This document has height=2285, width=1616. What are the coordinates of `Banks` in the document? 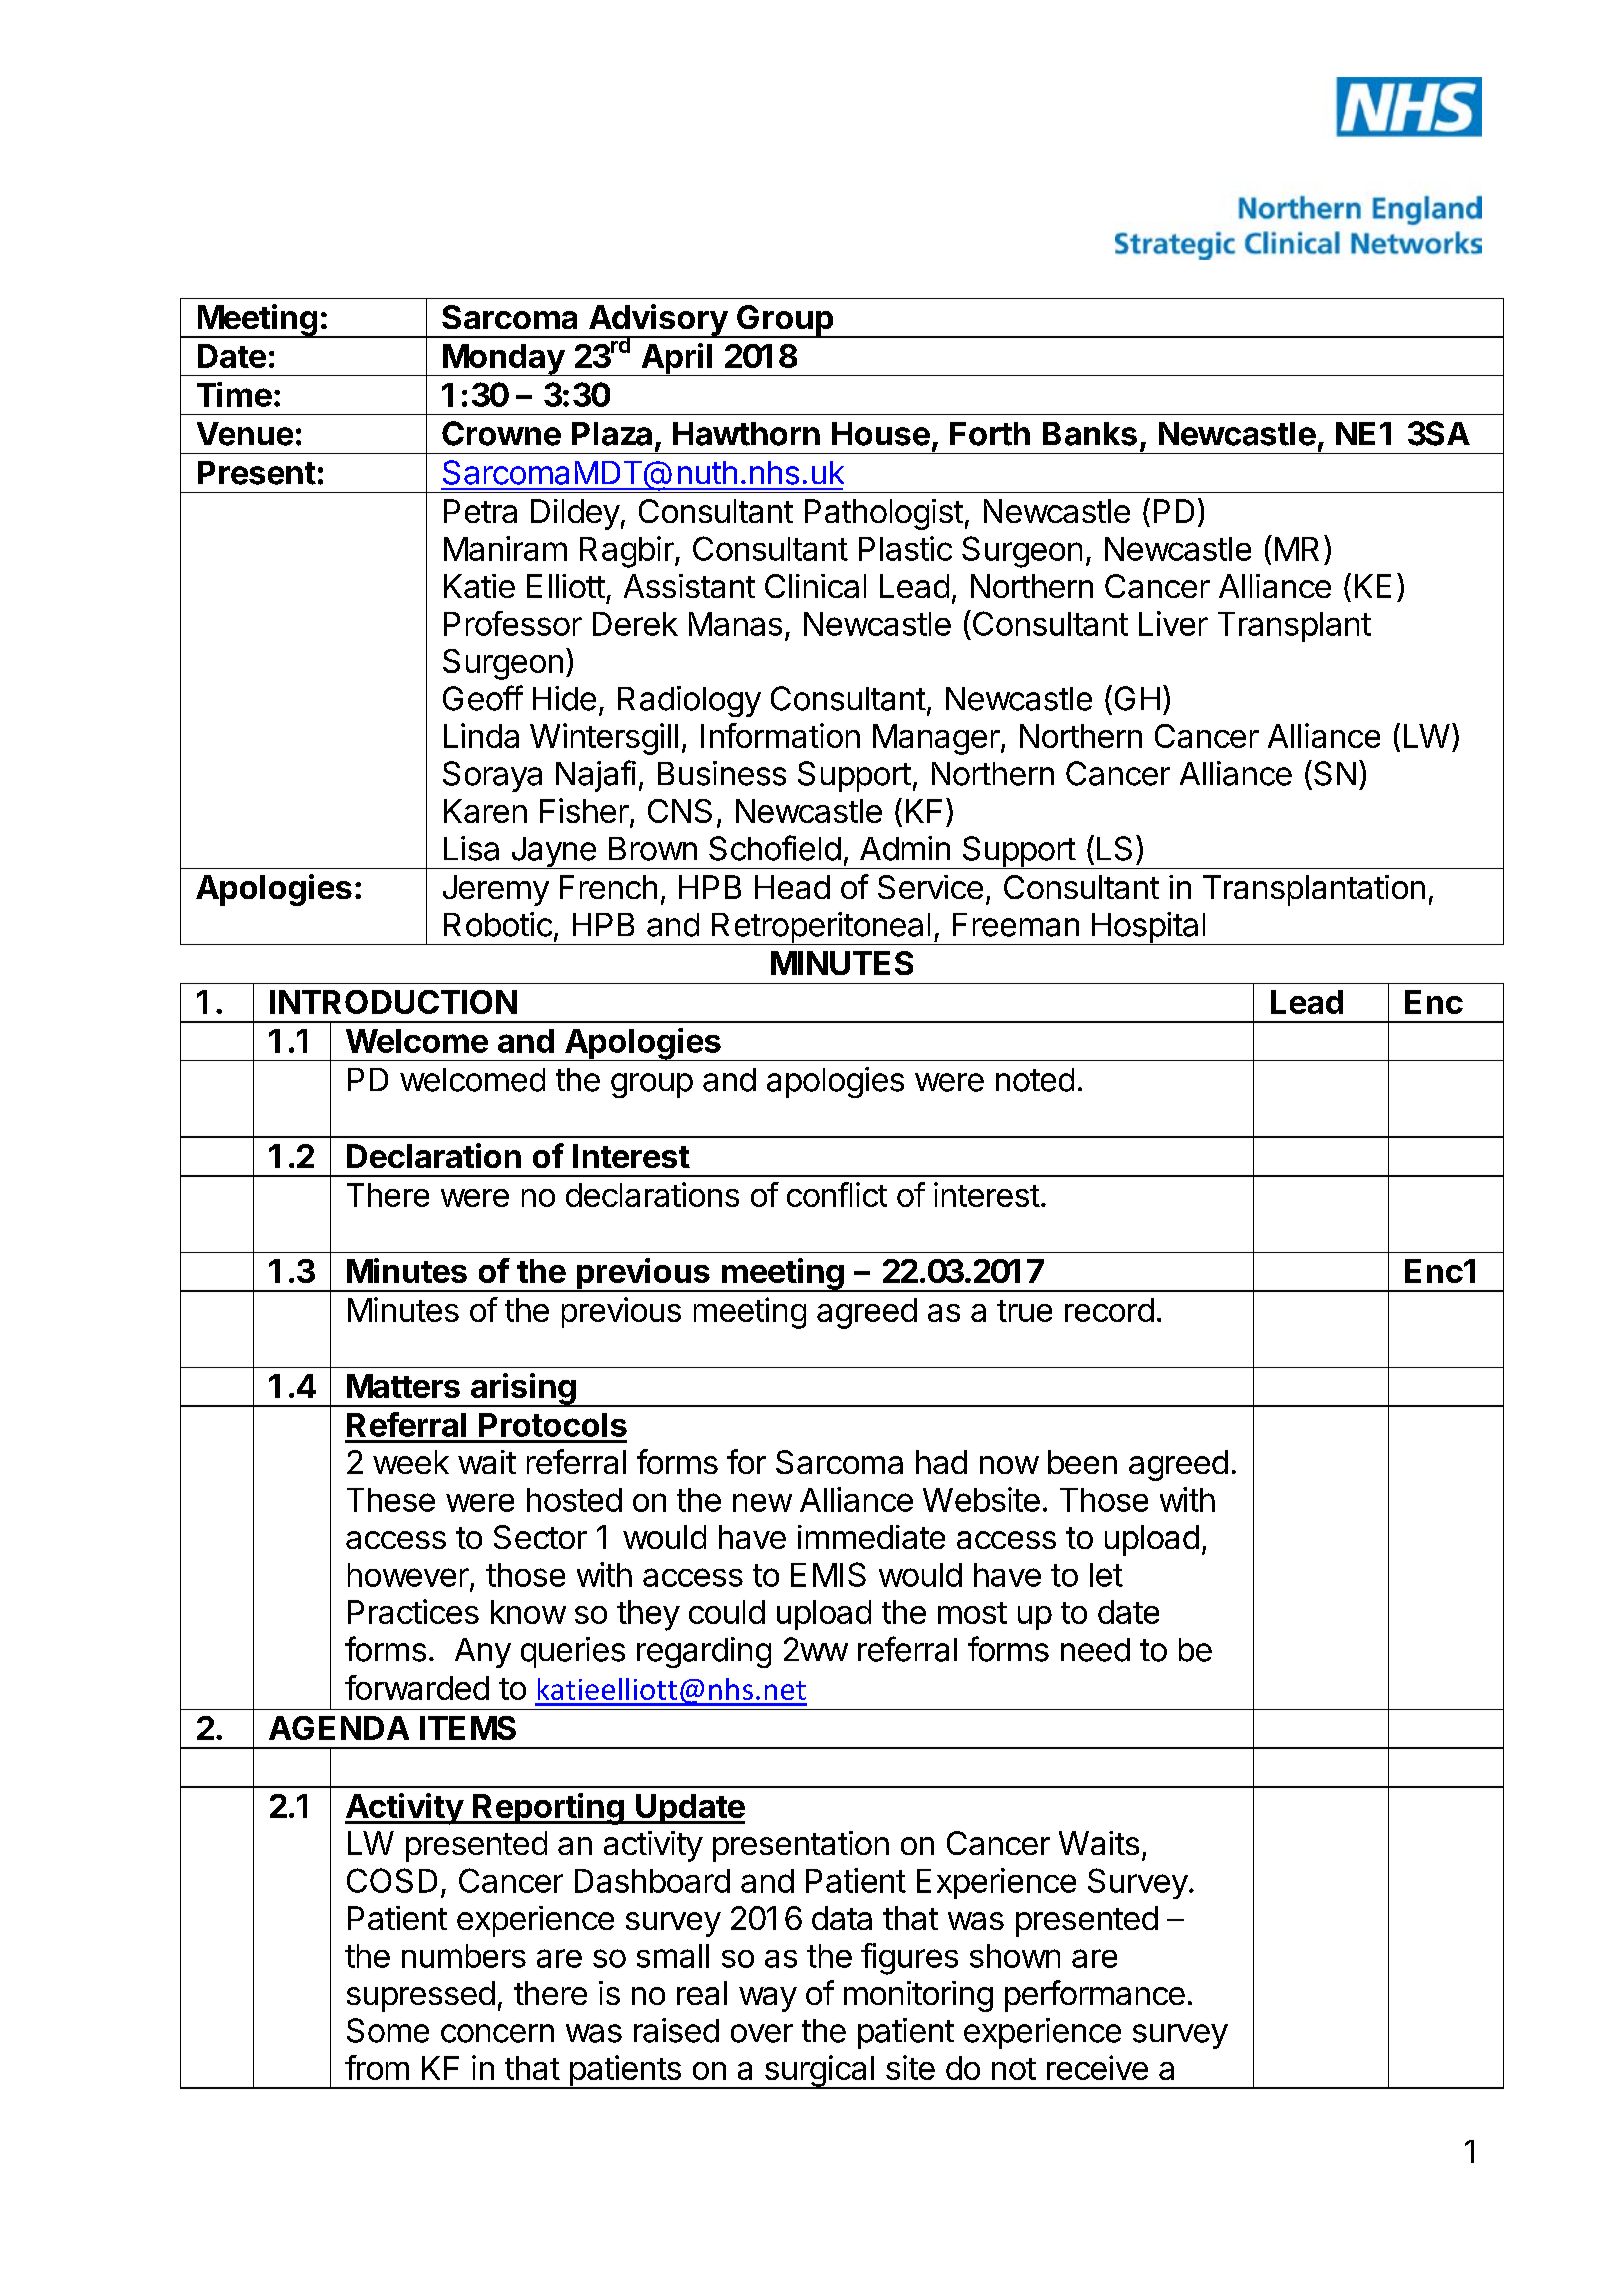 It's located at (1090, 434).
